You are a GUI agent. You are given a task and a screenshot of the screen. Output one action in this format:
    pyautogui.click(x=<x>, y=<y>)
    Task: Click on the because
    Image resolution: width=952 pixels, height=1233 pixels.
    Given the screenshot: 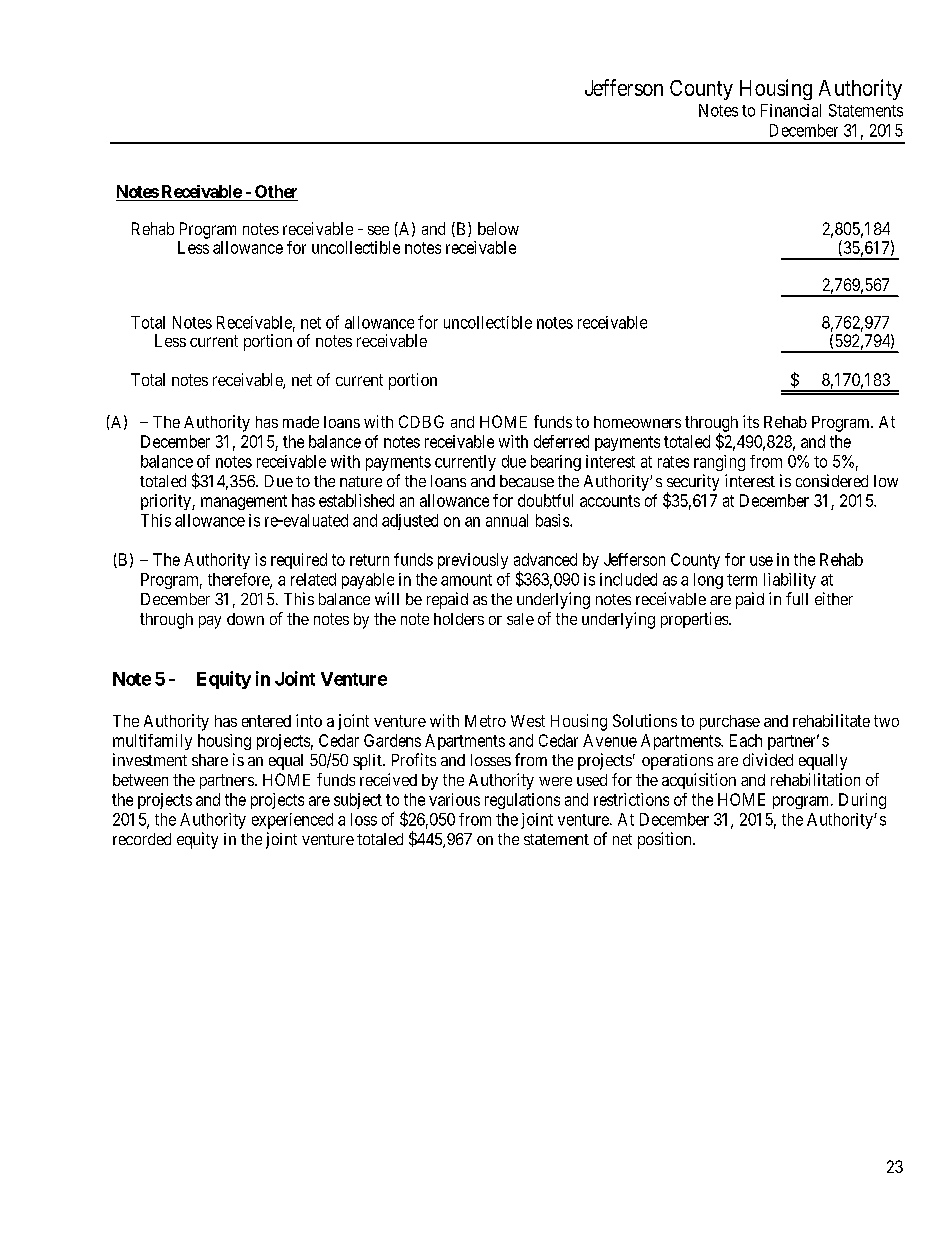 What is the action you would take?
    pyautogui.click(x=527, y=481)
